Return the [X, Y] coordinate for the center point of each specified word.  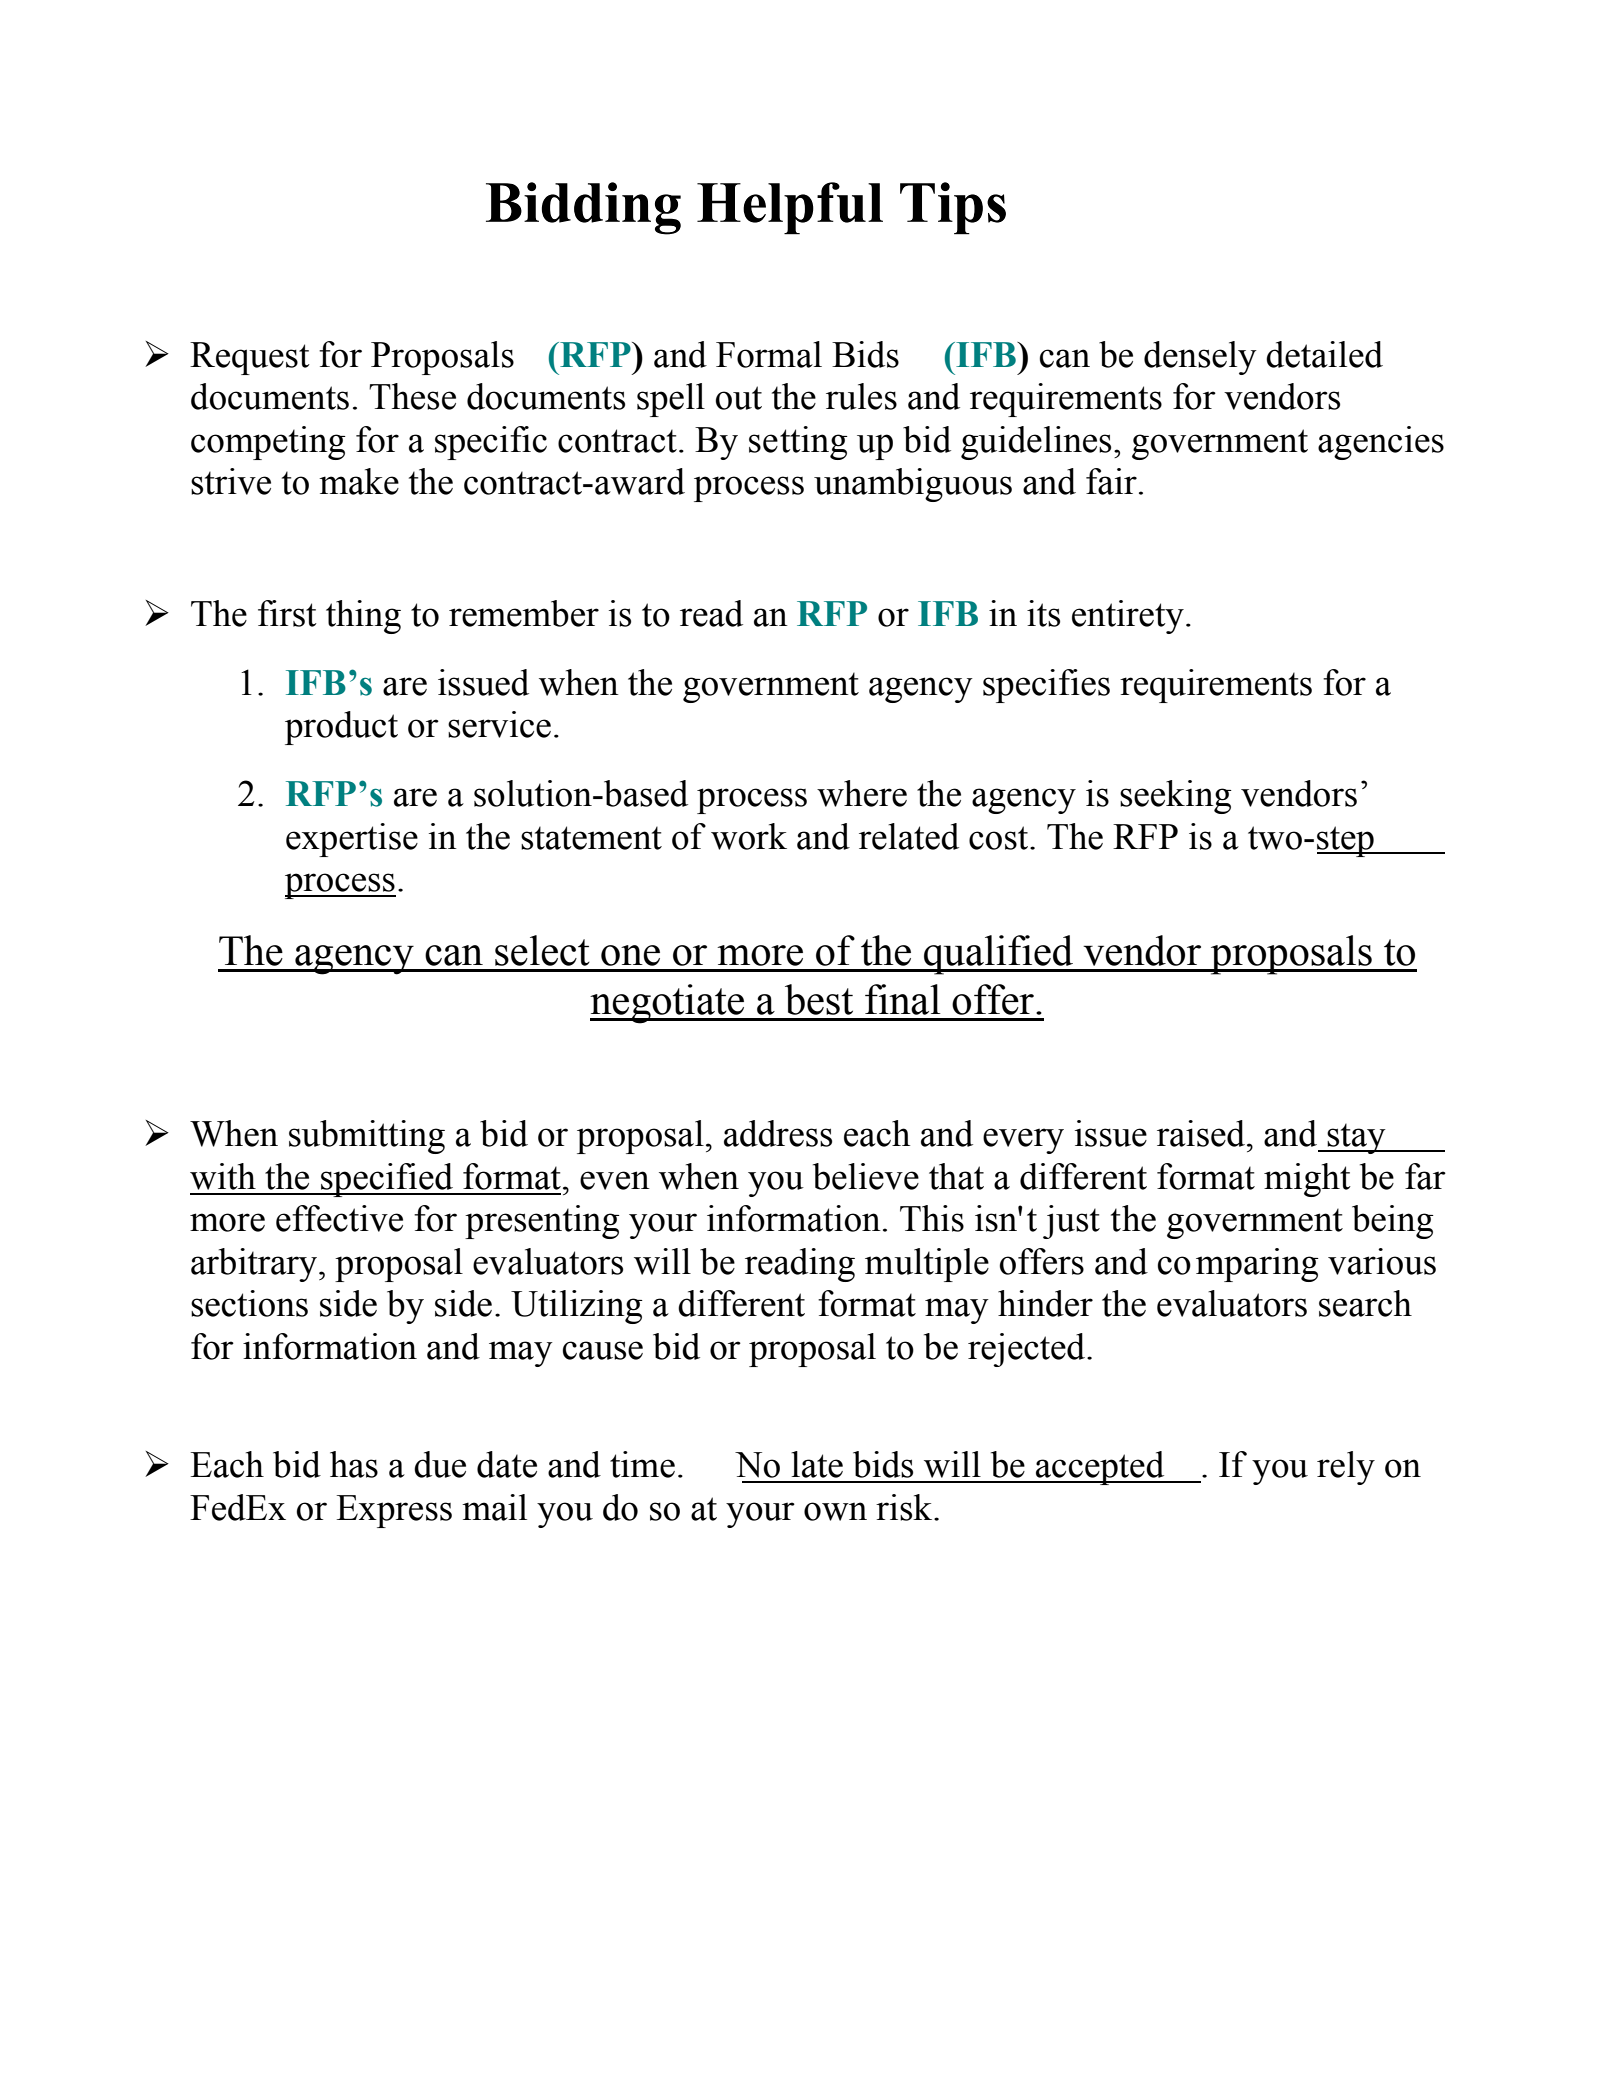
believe [866, 1176]
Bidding [583, 208]
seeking [1176, 797]
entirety [1128, 617]
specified [387, 1180]
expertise [352, 840]
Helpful [790, 208]
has [354, 1464]
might [1307, 1180]
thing [363, 617]
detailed [1324, 354]
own [835, 1511]
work [749, 836]
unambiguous [913, 485]
